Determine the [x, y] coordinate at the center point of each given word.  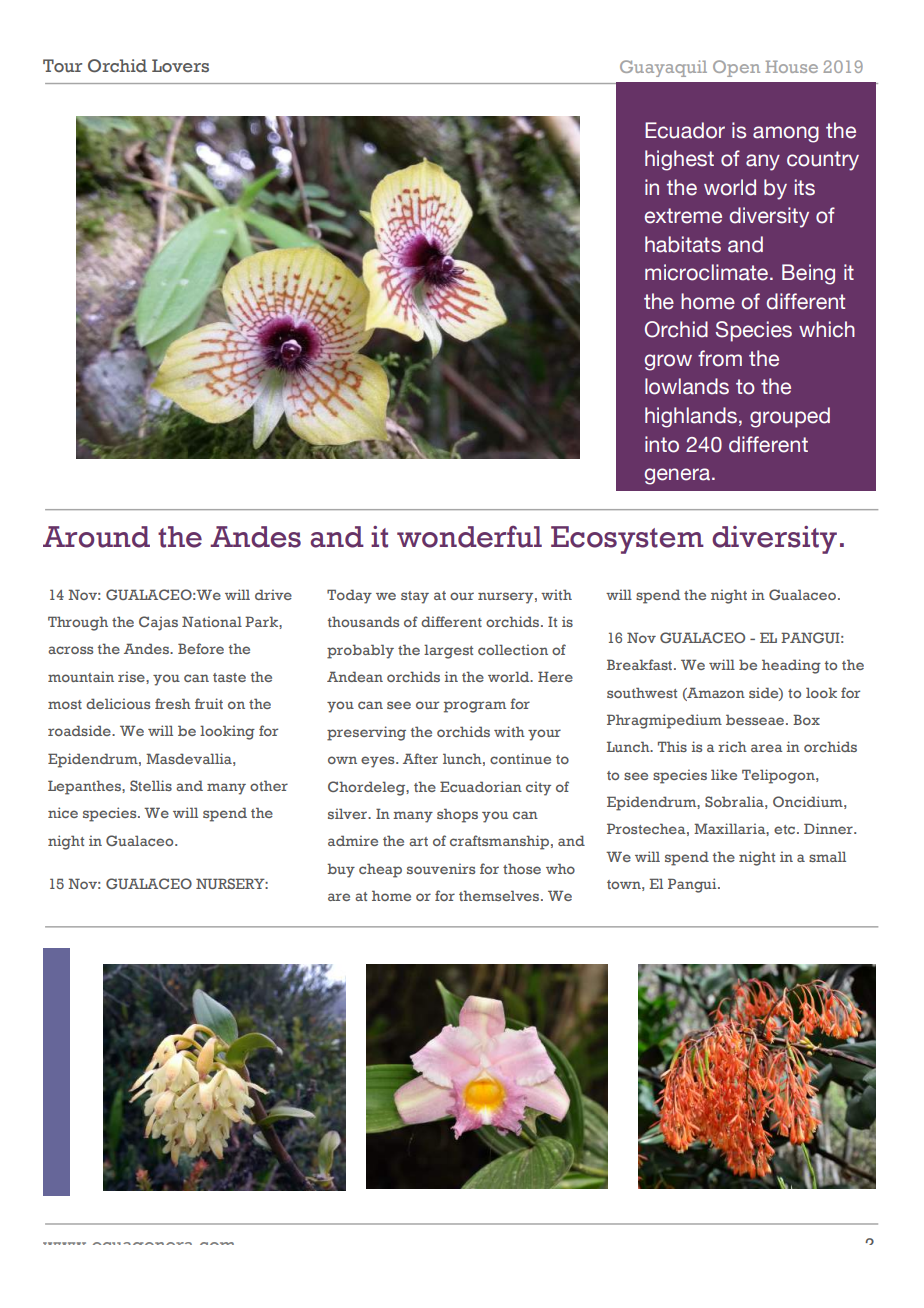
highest [679, 160]
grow [668, 362]
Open [736, 68]
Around [96, 537]
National [212, 621]
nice [63, 812]
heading [791, 666]
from [720, 358]
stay [415, 597]
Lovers [180, 66]
